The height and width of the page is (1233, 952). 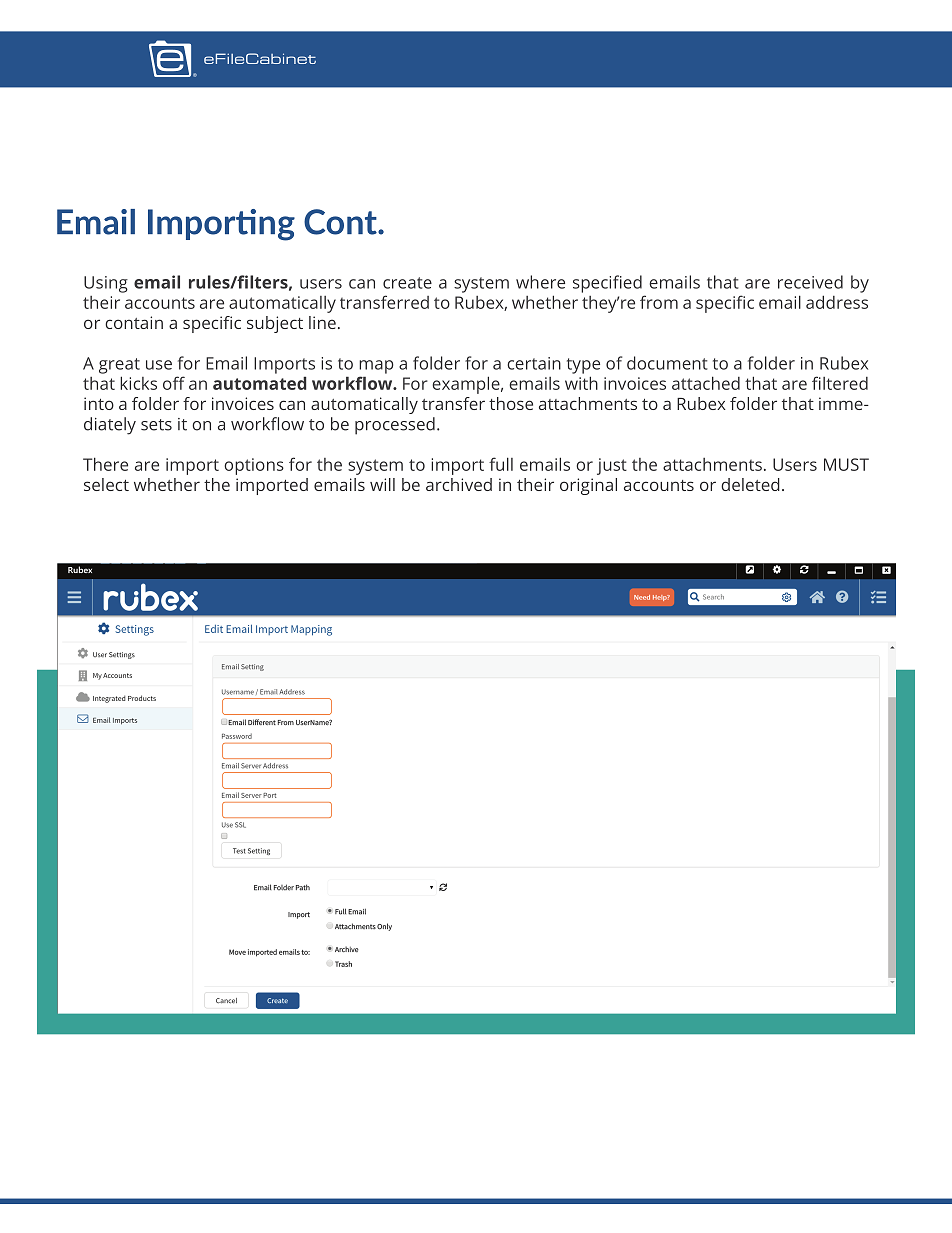 What do you see at coordinates (322, 322) in the page?
I see `line` at bounding box center [322, 322].
